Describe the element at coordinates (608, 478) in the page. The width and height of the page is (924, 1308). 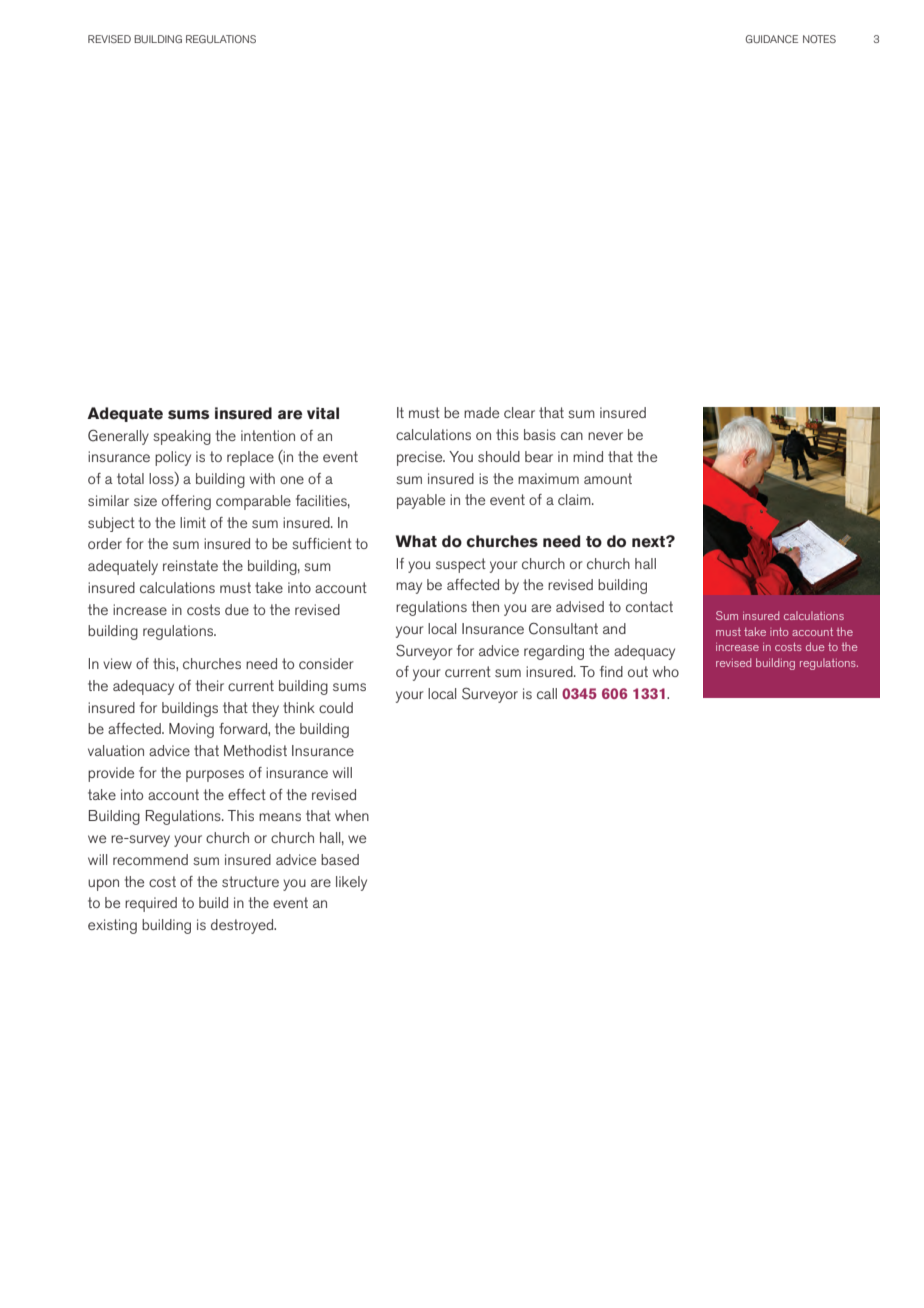
I see `amount` at that location.
